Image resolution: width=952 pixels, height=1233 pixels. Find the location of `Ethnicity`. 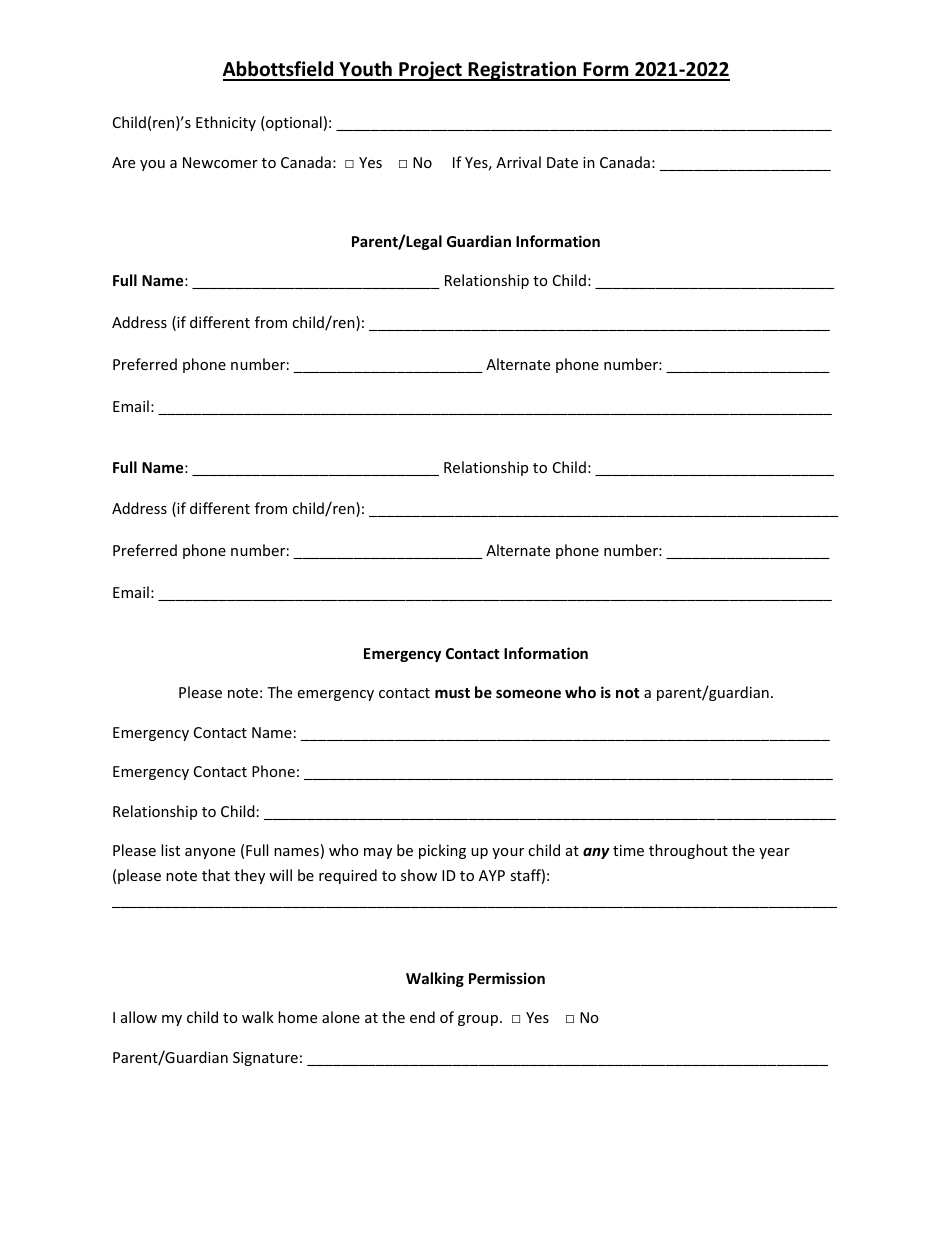

Ethnicity is located at coordinates (226, 123).
